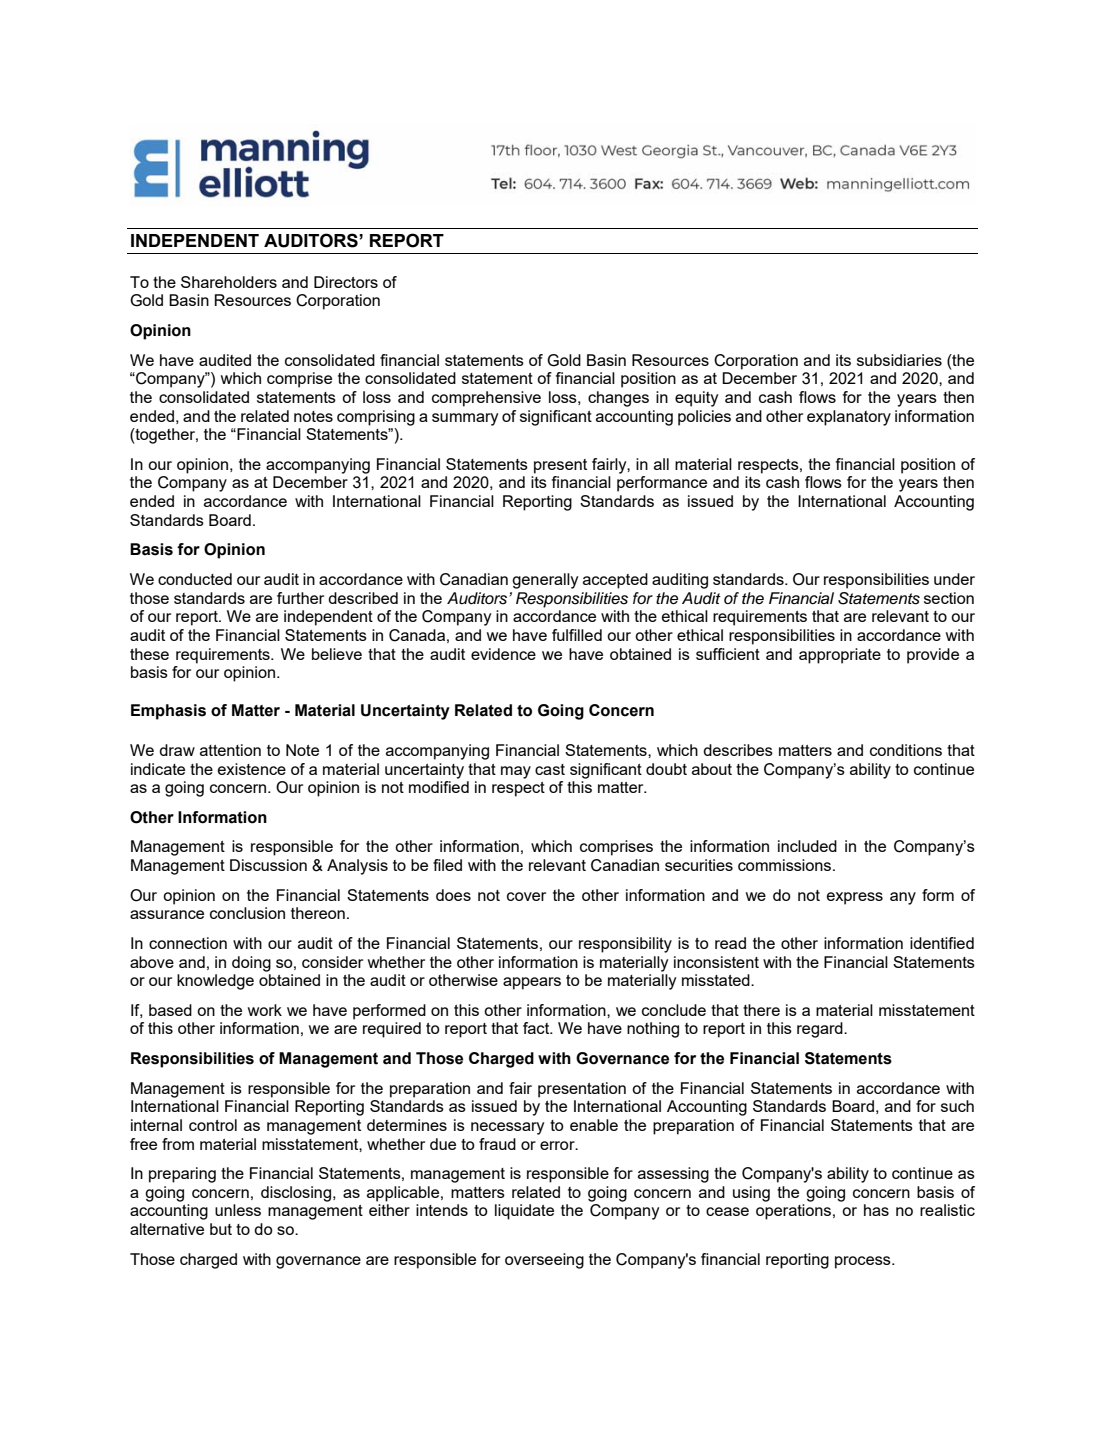  I want to click on but, so click(221, 1229).
